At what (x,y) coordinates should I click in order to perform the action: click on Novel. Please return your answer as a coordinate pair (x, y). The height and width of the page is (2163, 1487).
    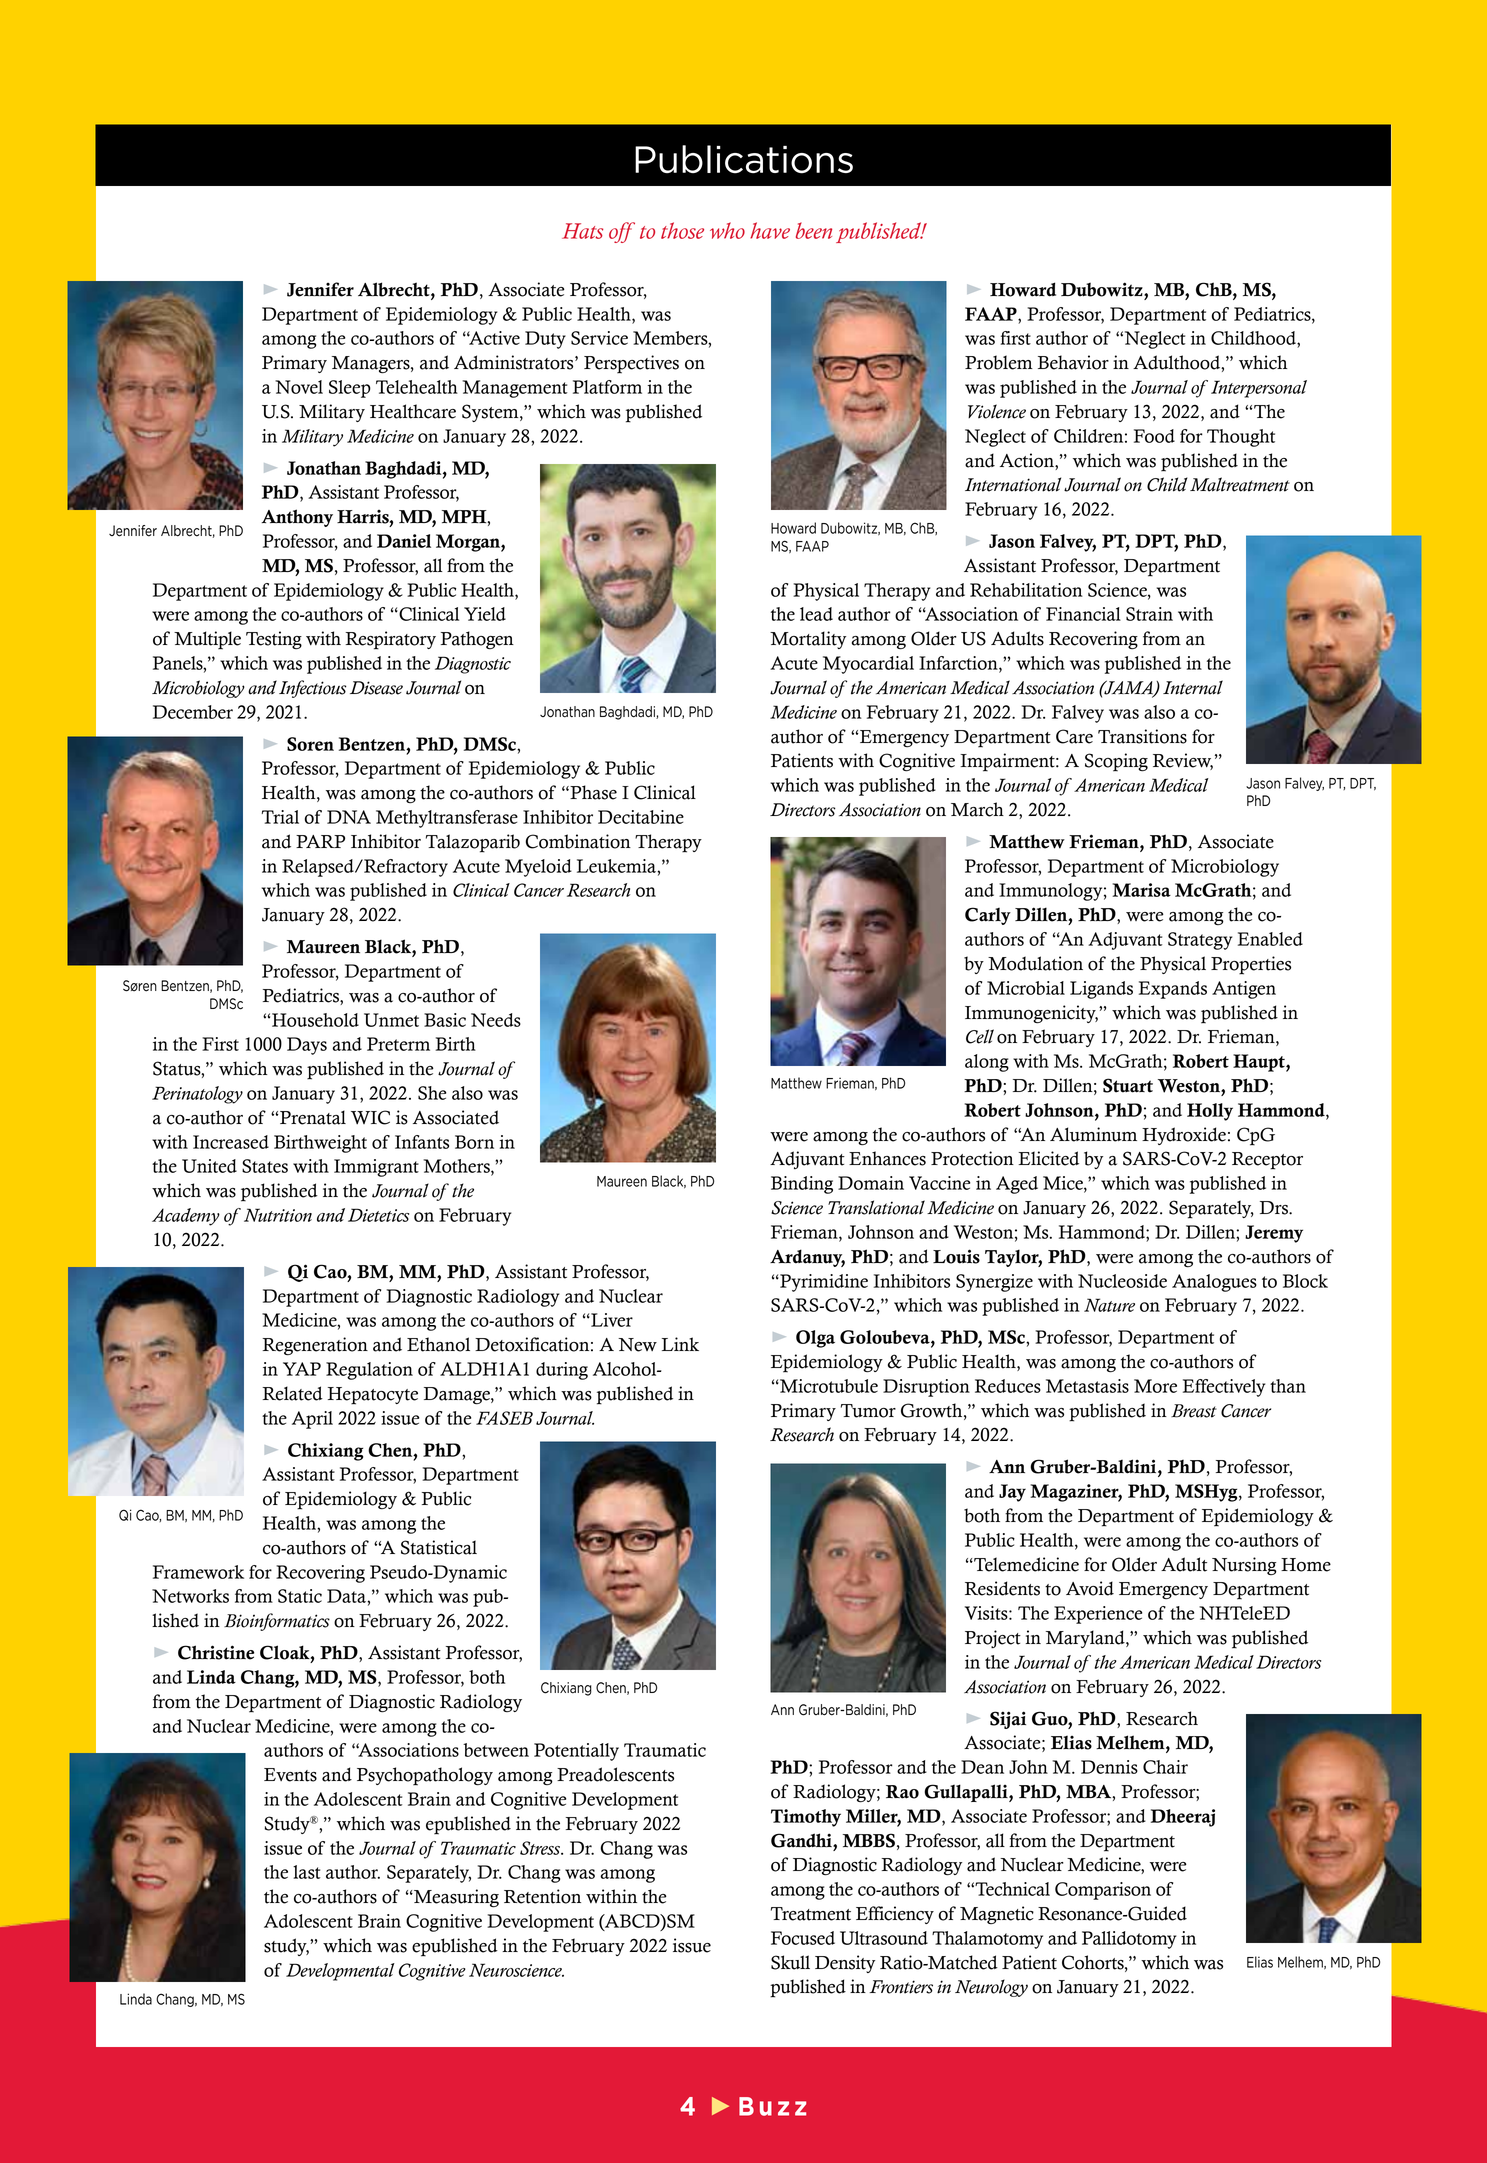
    Looking at the image, I should click on (299, 387).
